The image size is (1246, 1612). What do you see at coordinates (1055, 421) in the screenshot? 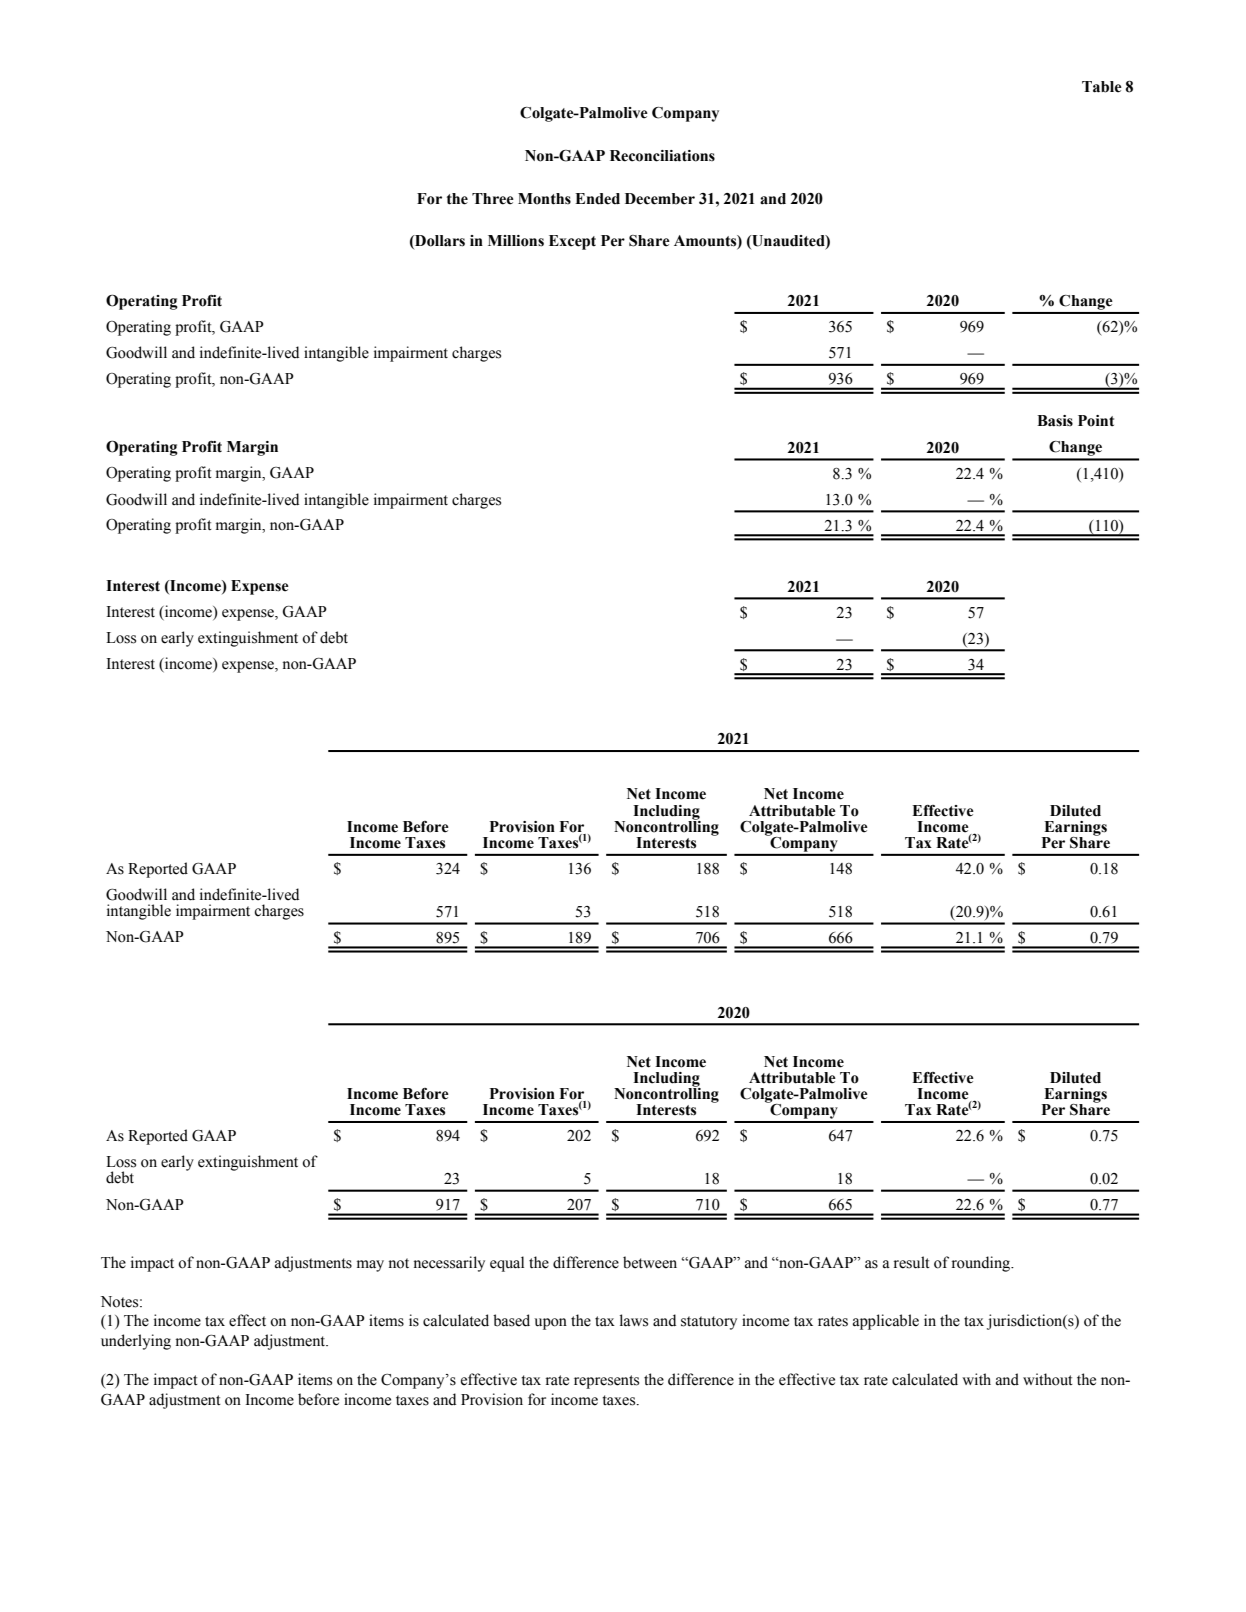
I see `Basis` at bounding box center [1055, 421].
